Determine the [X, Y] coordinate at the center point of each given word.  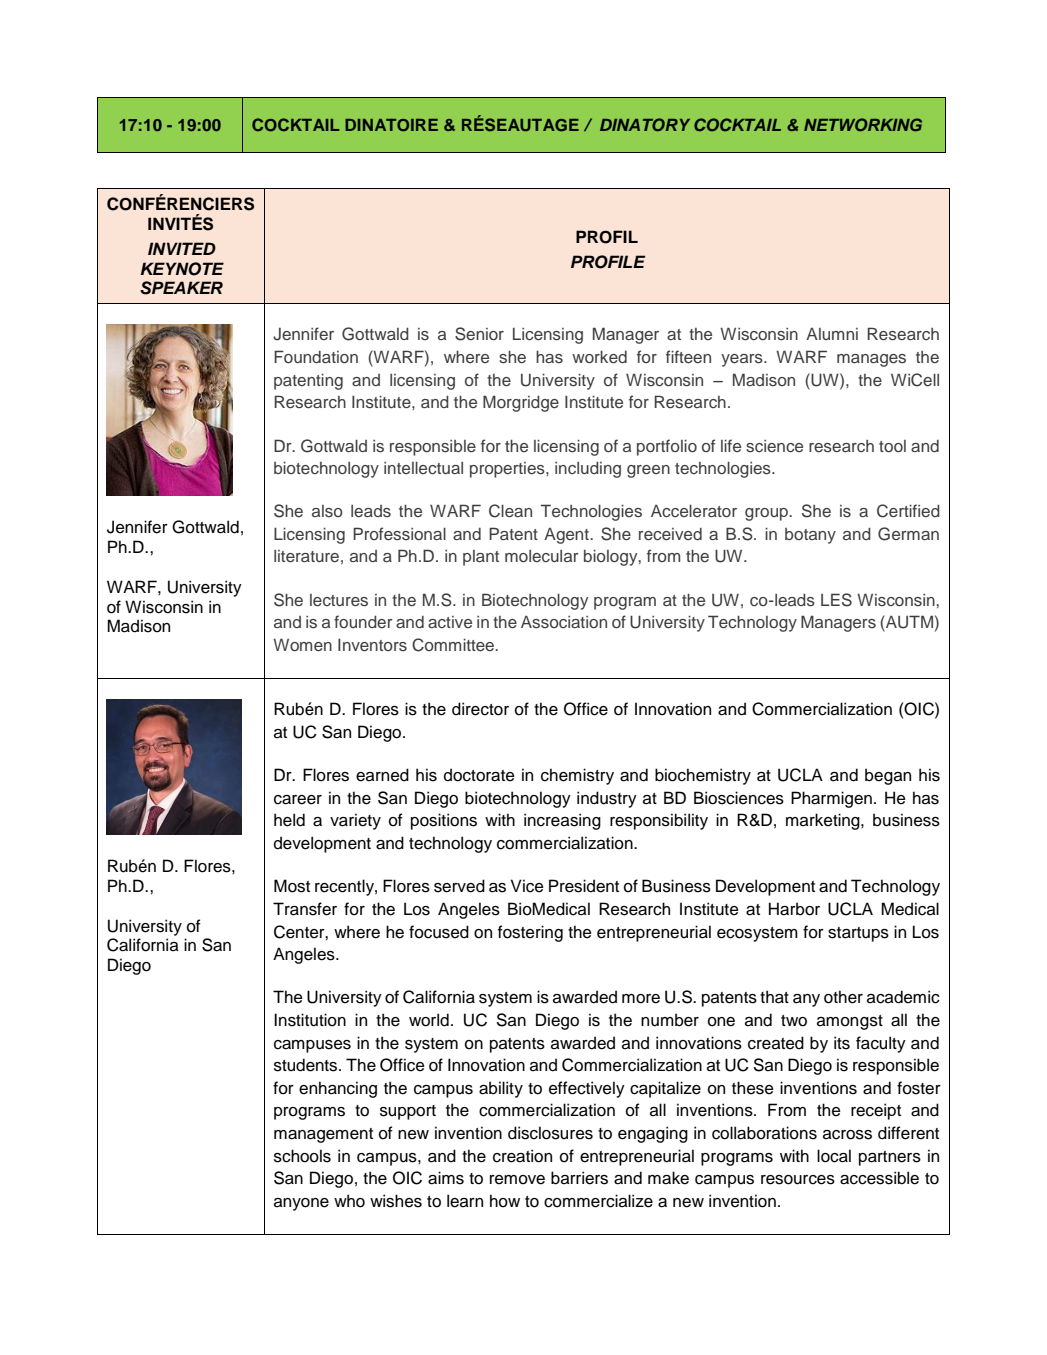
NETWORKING [863, 124]
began [888, 776]
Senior [479, 334]
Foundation [316, 356]
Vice [527, 886]
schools [302, 1156]
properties [508, 470]
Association [564, 622]
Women [302, 644]
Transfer [305, 909]
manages [871, 360]
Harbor [794, 909]
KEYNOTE [182, 269]
